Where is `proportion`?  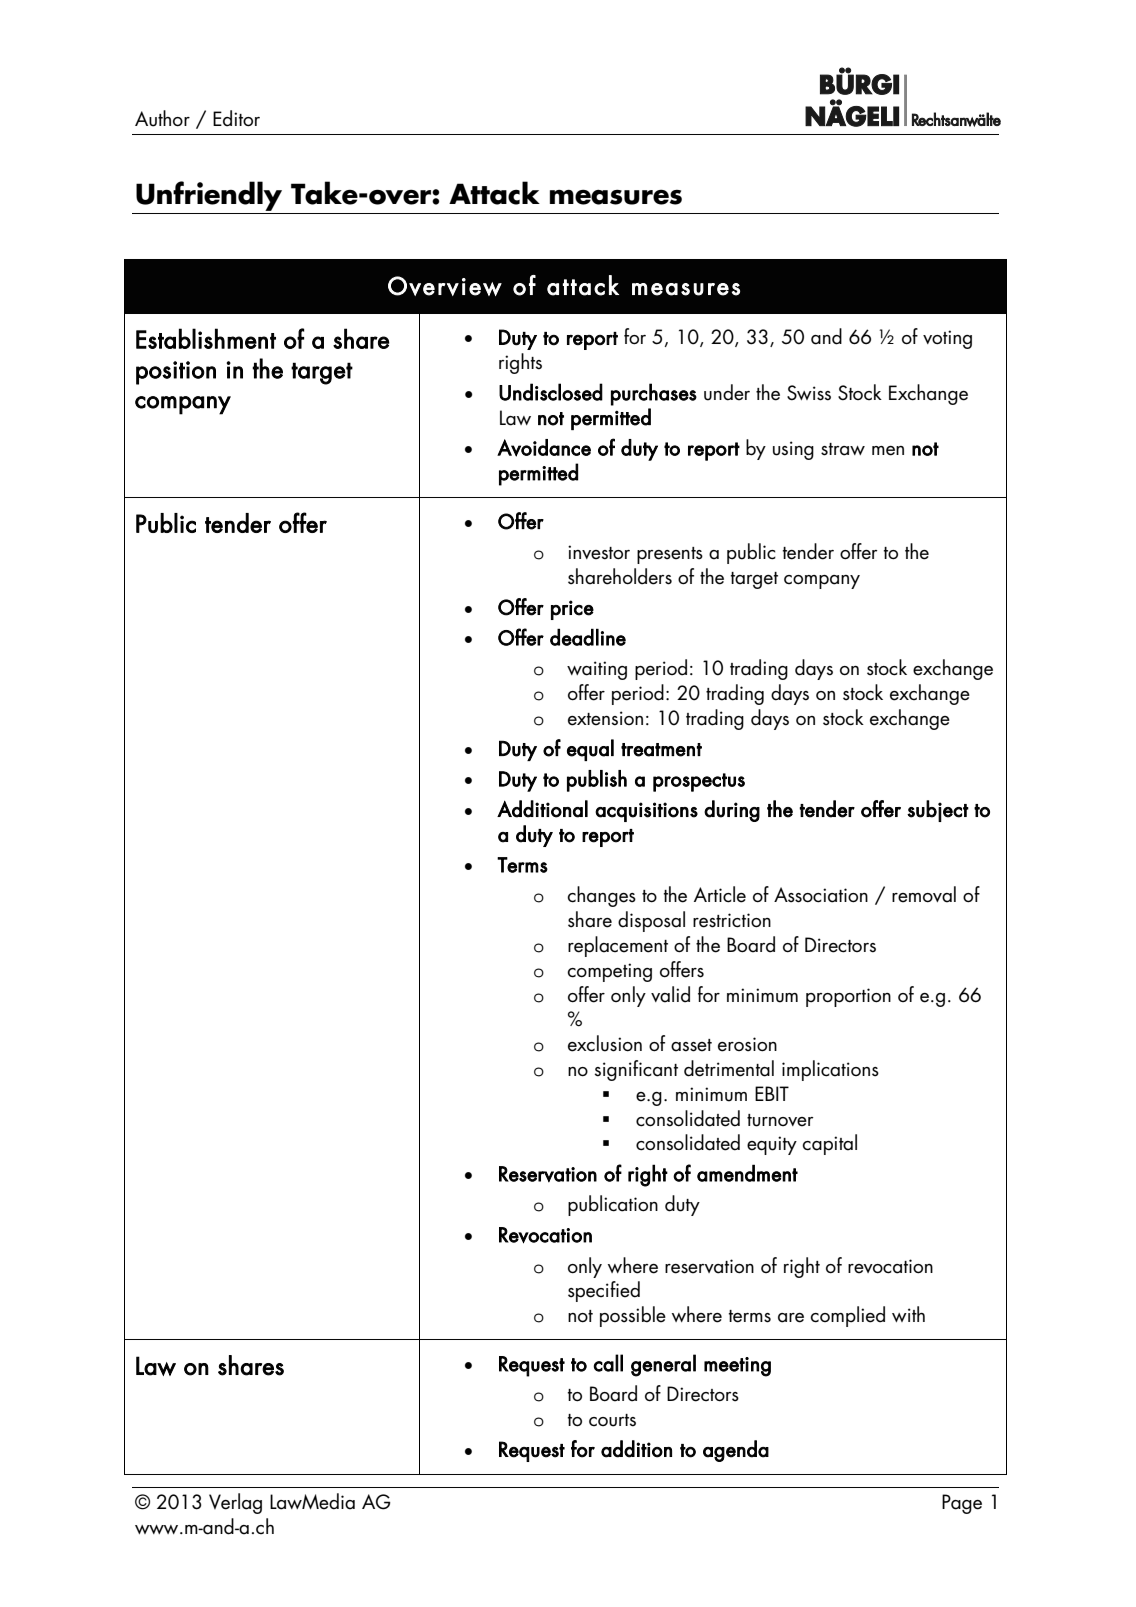 proportion is located at coordinates (848, 997).
